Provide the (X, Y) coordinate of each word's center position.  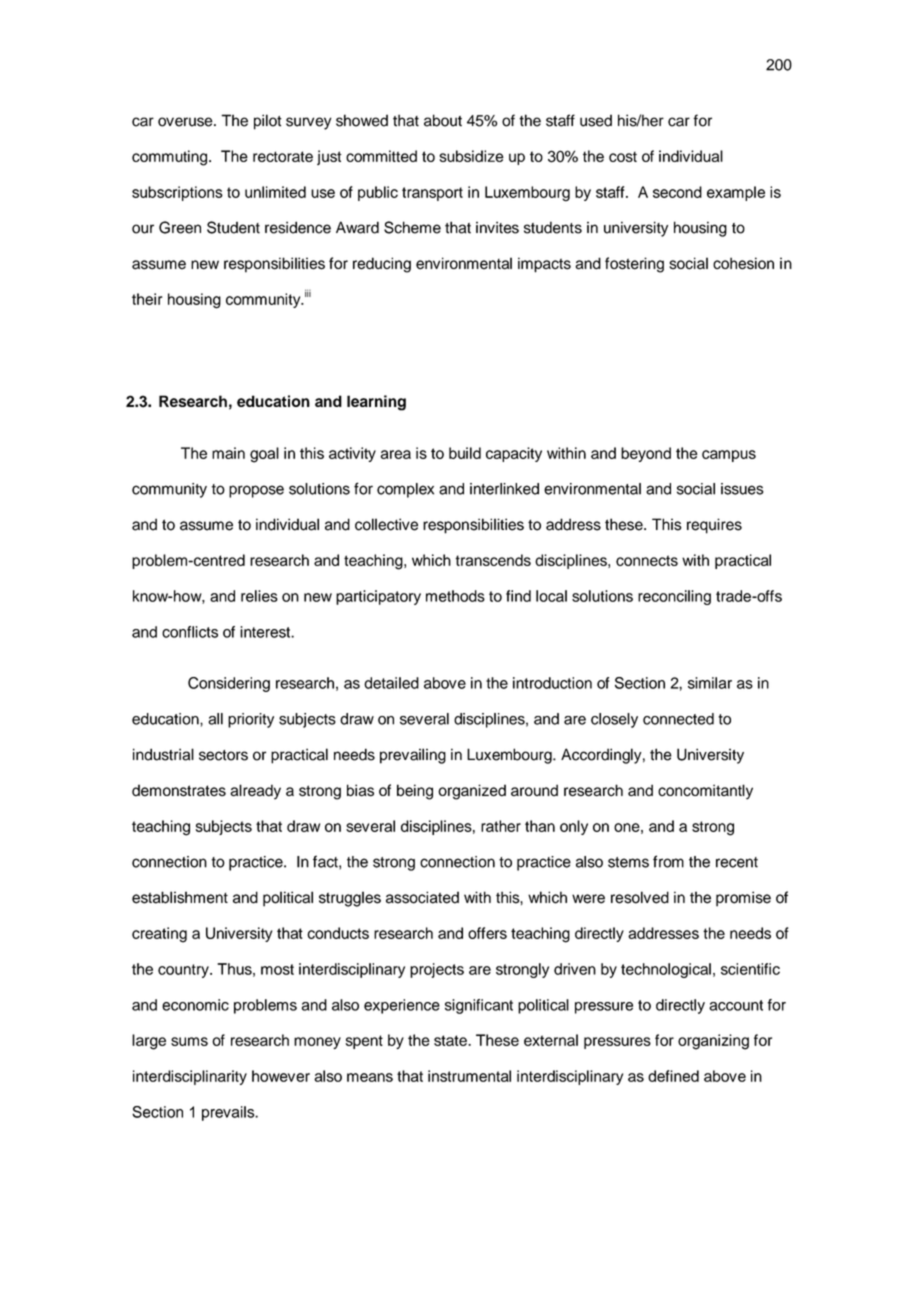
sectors (223, 755)
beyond (646, 454)
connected (678, 719)
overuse (186, 122)
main (228, 453)
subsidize (471, 156)
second (677, 192)
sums (189, 1041)
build (465, 453)
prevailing (413, 756)
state (451, 1040)
